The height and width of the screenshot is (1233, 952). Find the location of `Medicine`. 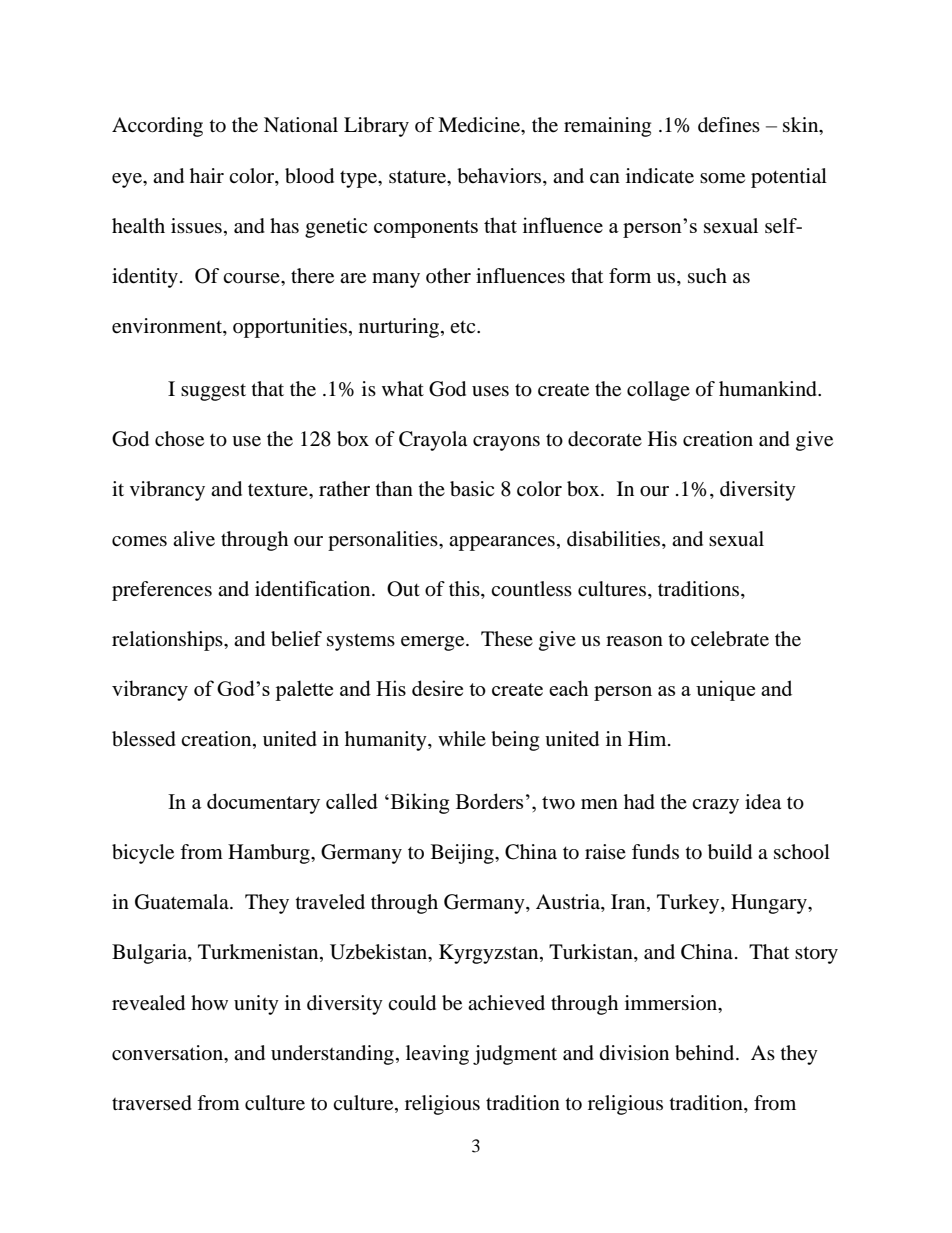

Medicine is located at coordinates (480, 126).
